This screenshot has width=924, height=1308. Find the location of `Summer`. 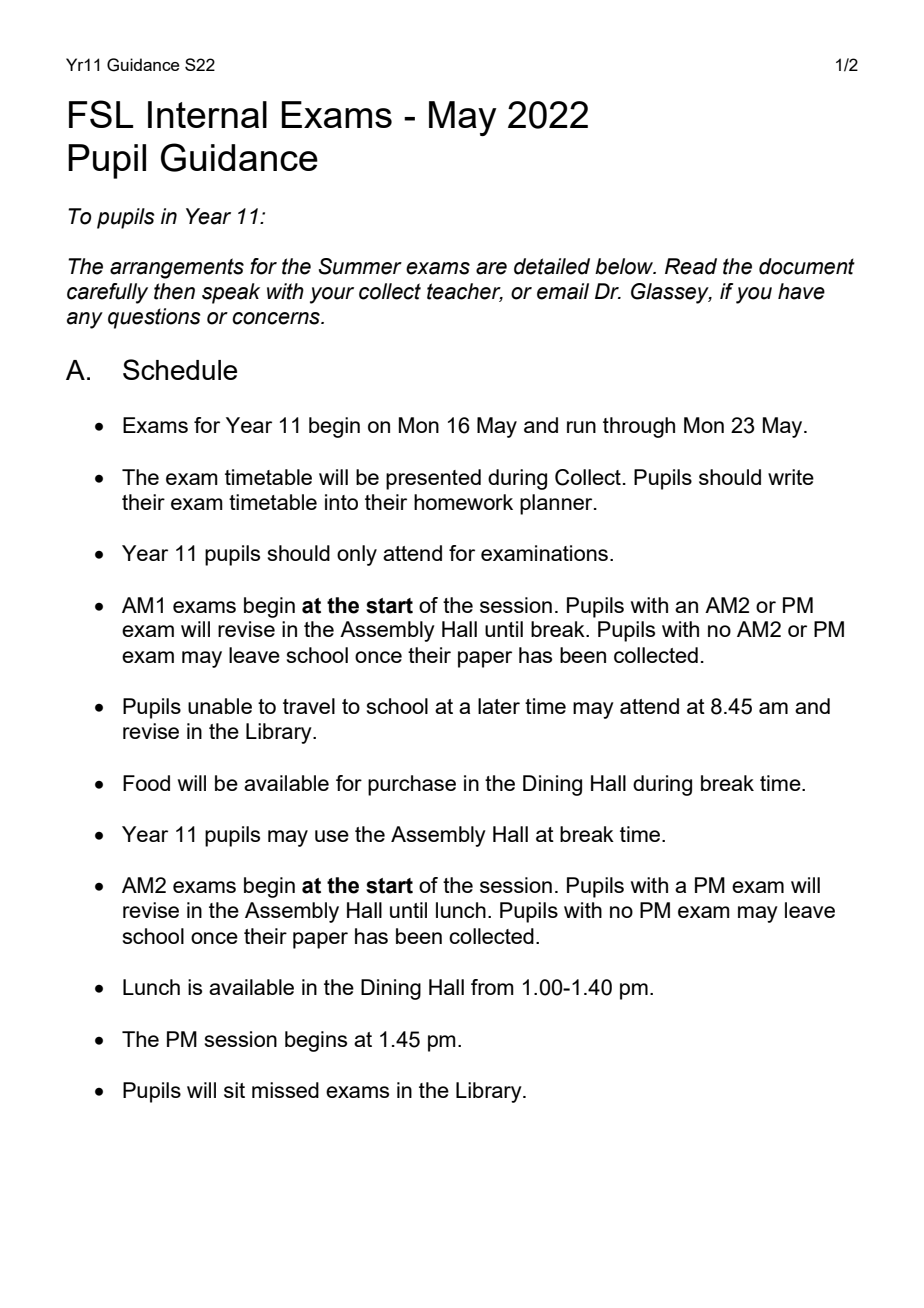

Summer is located at coordinates (360, 266).
